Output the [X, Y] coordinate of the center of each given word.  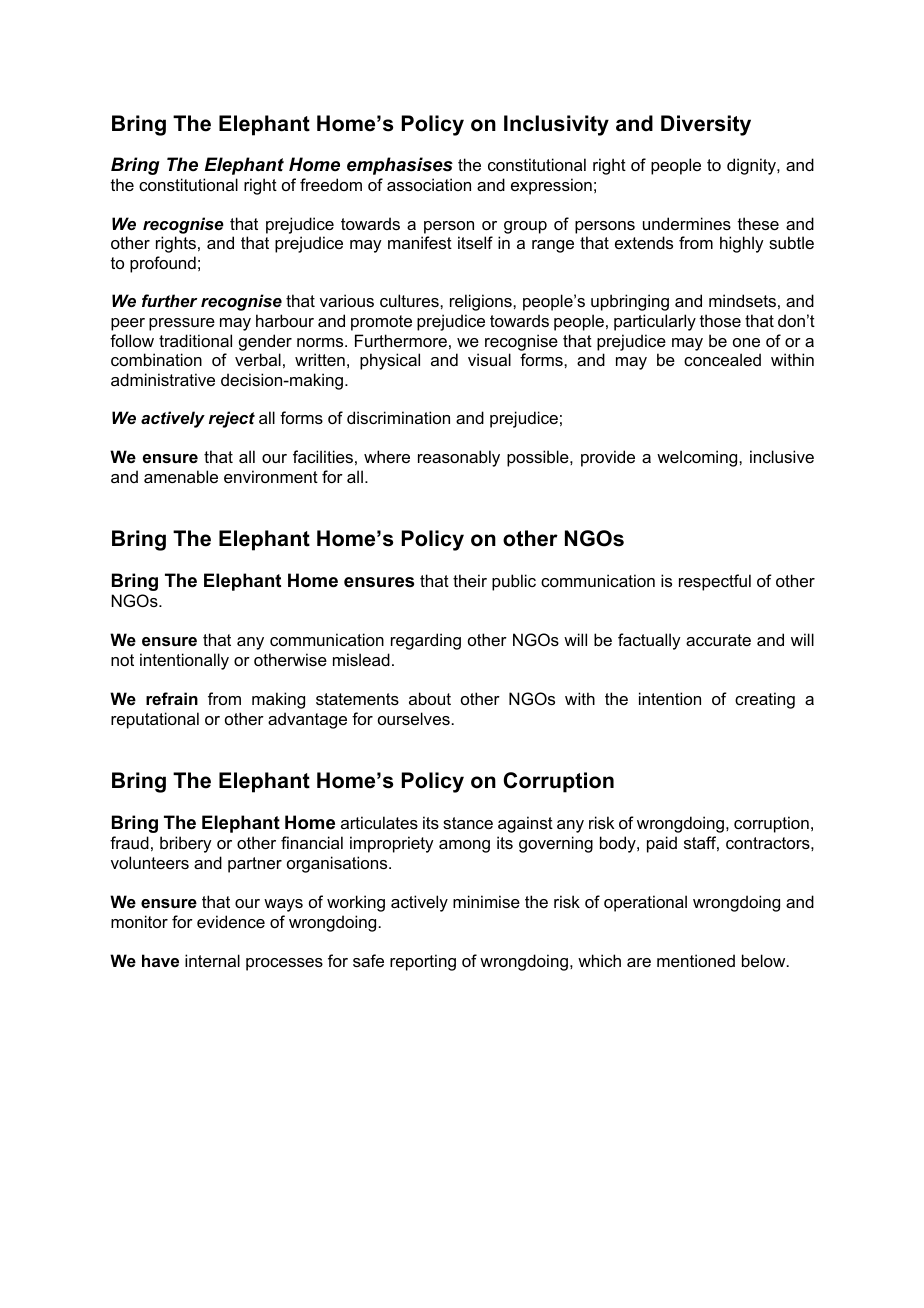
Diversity [706, 125]
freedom [331, 184]
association [429, 184]
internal [212, 960]
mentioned [696, 960]
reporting [423, 962]
